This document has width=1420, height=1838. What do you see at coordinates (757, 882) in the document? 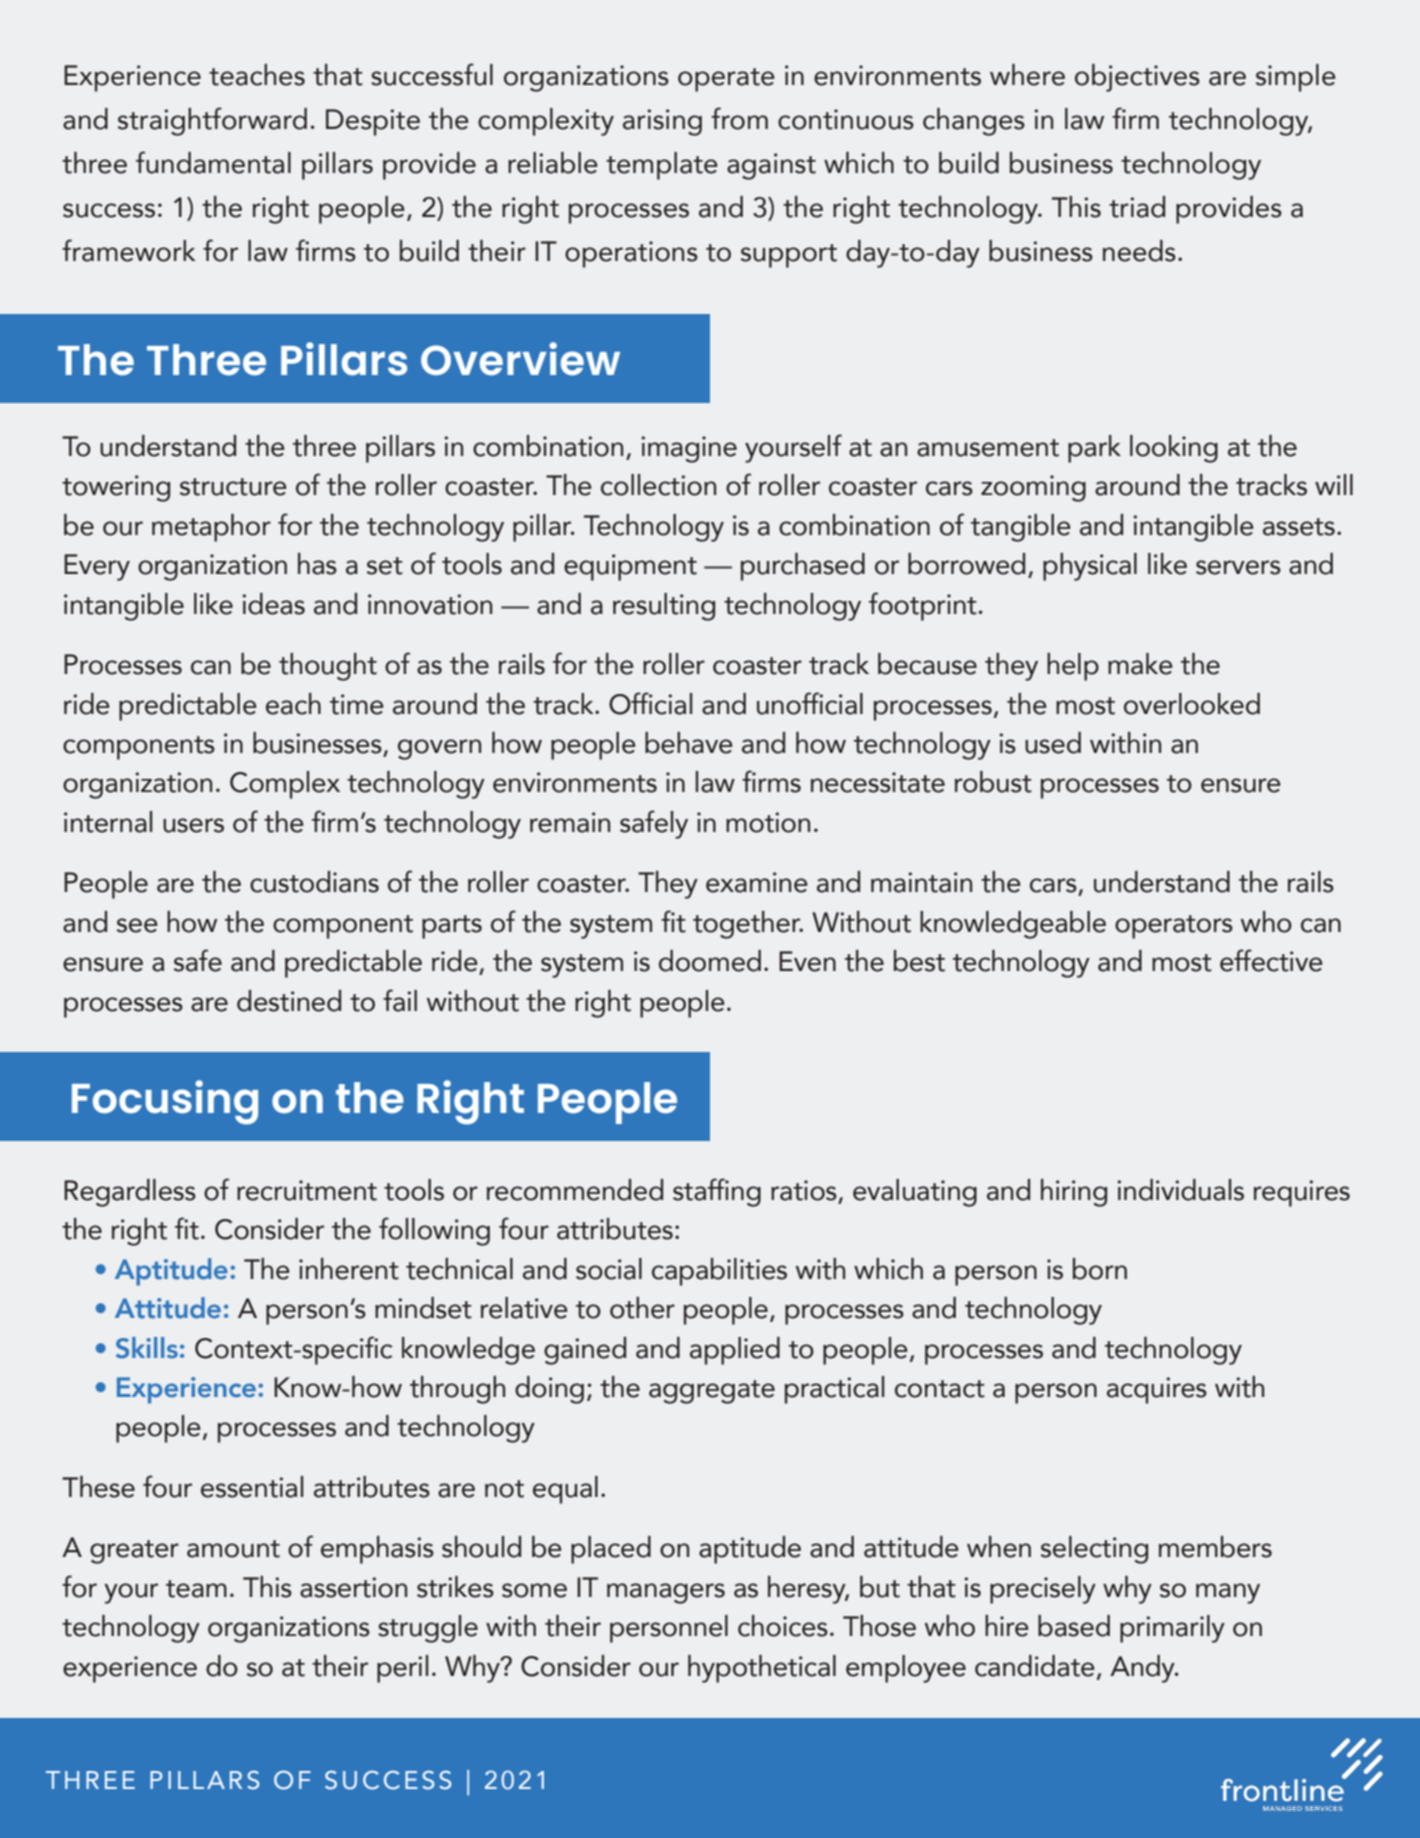
I see `examine` at bounding box center [757, 882].
